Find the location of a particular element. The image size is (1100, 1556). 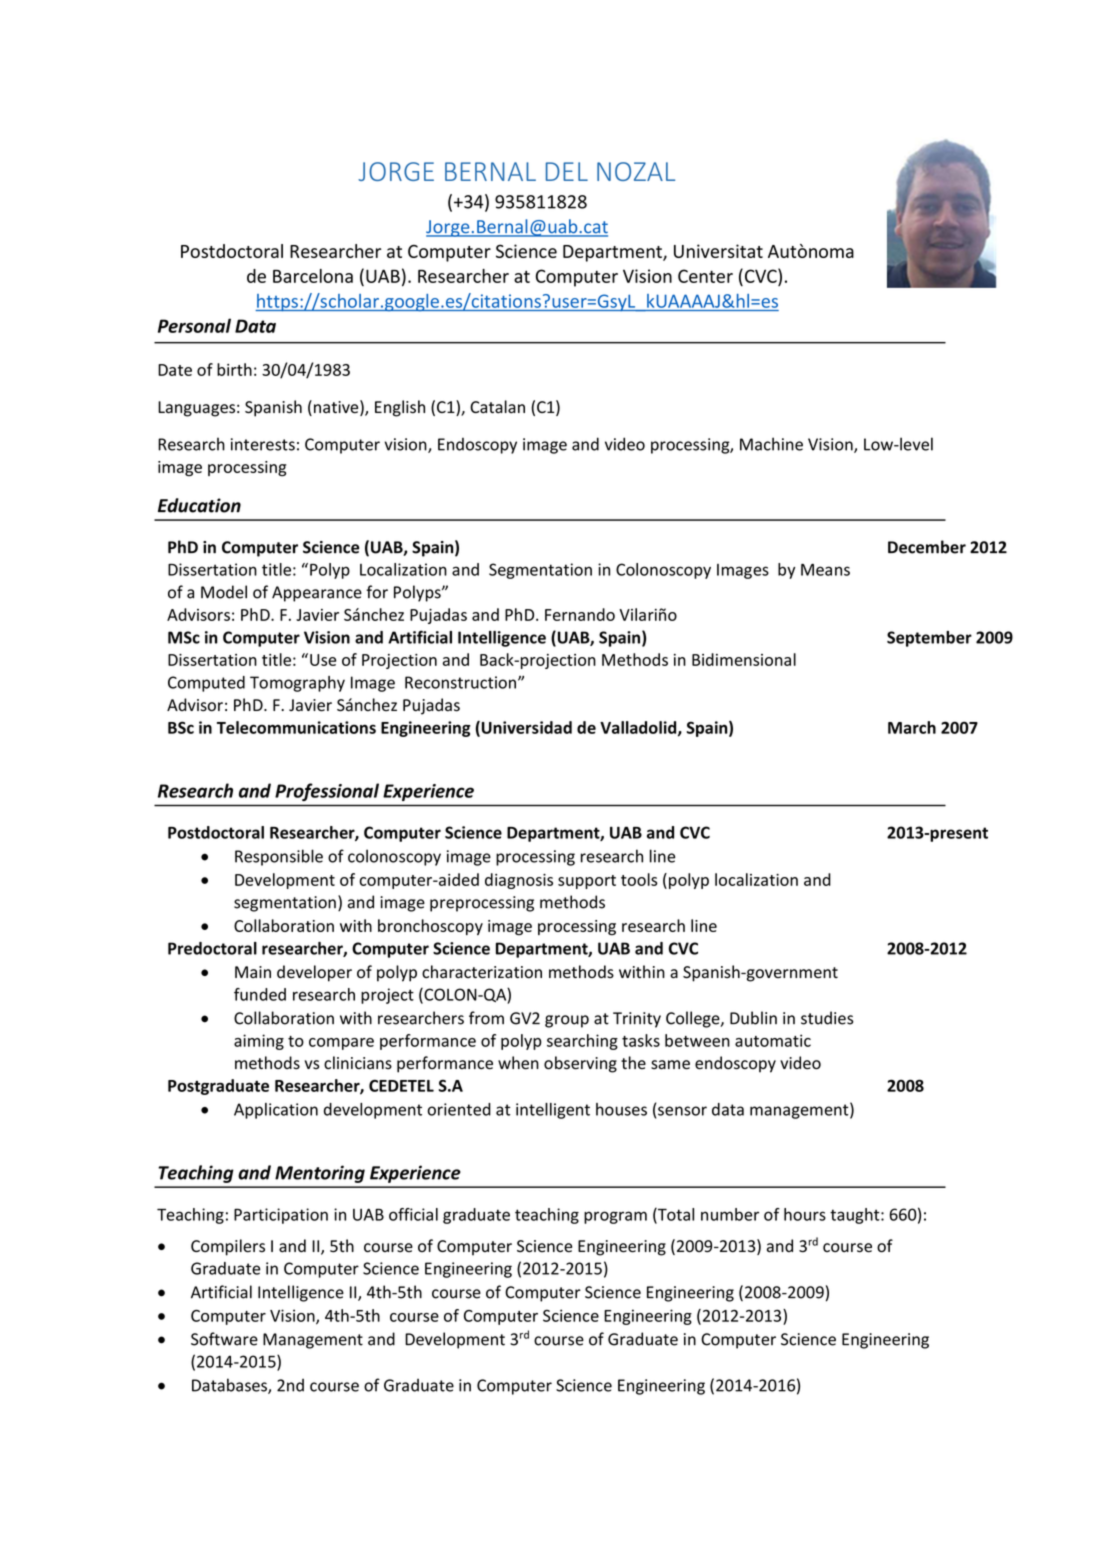

Software is located at coordinates (224, 1339).
